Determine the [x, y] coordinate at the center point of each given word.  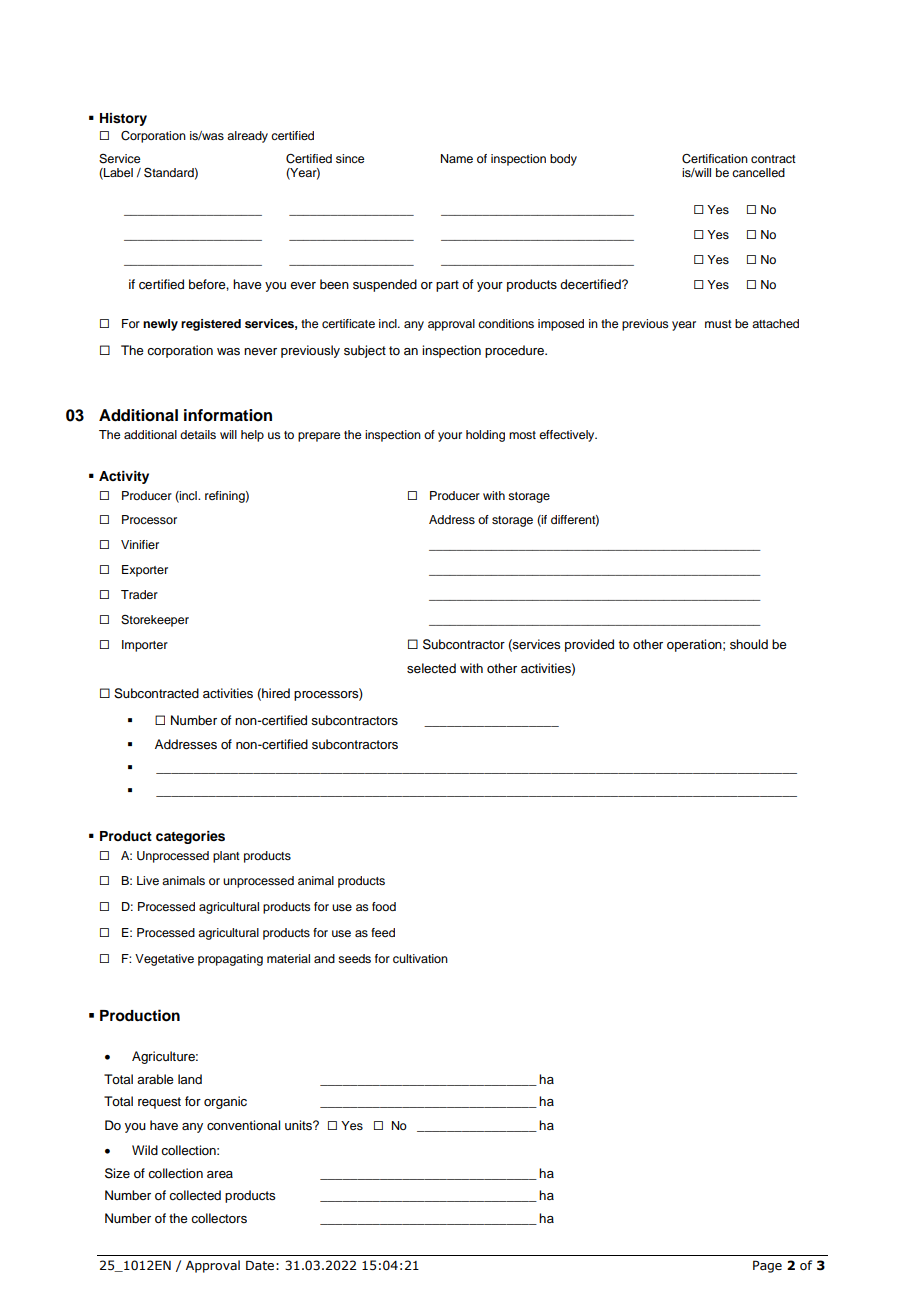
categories [190, 837]
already [247, 137]
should [749, 644]
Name [457, 158]
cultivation [420, 958]
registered [211, 325]
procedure [515, 351]
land [190, 1079]
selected [431, 668]
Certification [715, 159]
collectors [219, 1218]
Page [767, 1266]
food [384, 906]
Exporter [145, 571]
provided [589, 645]
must [718, 324]
